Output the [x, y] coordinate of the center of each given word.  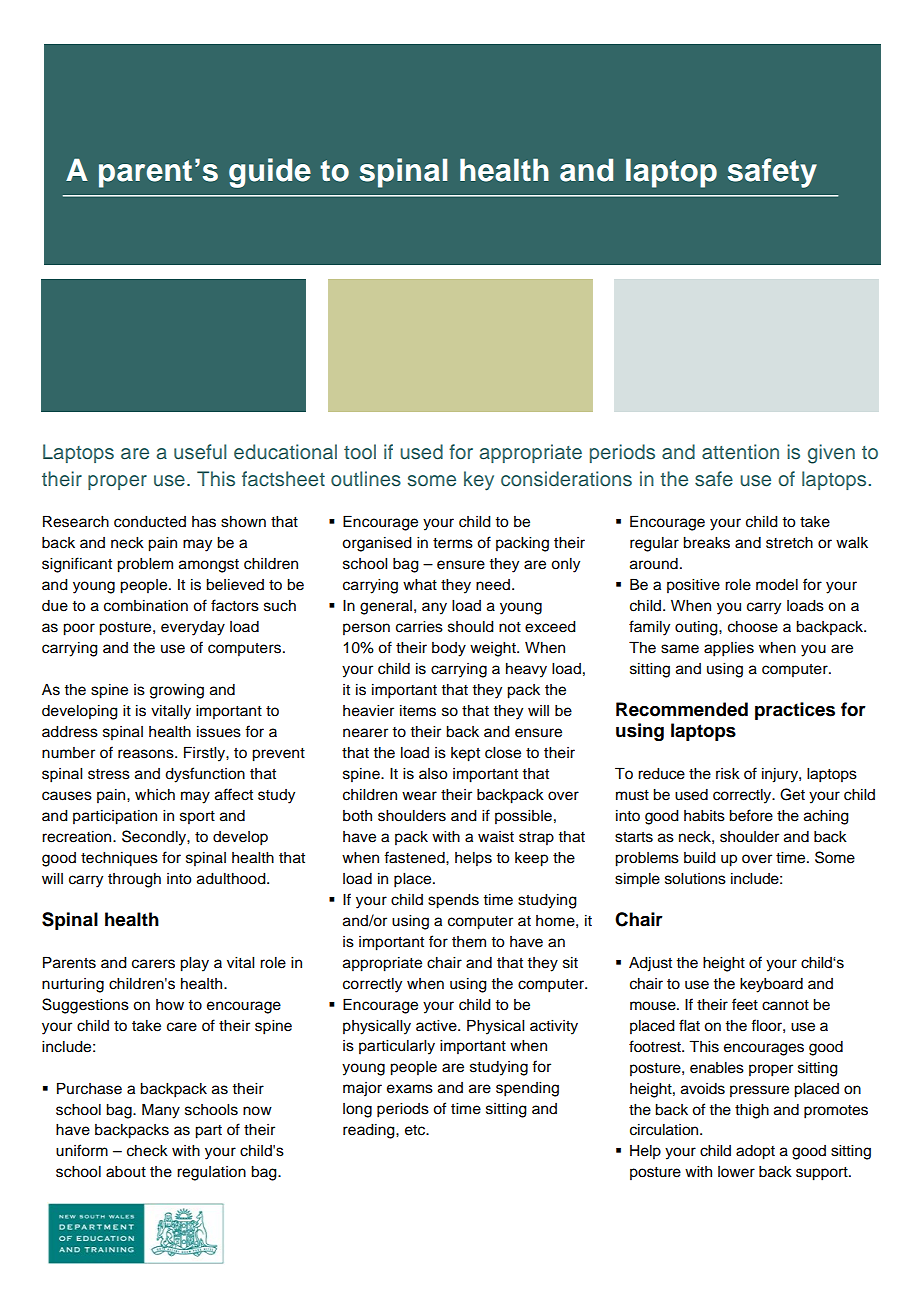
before [751, 815]
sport [197, 817]
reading [370, 1131]
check [147, 1151]
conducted [150, 522]
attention [740, 452]
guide [270, 173]
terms [453, 543]
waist [496, 837]
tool [360, 452]
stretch [789, 543]
